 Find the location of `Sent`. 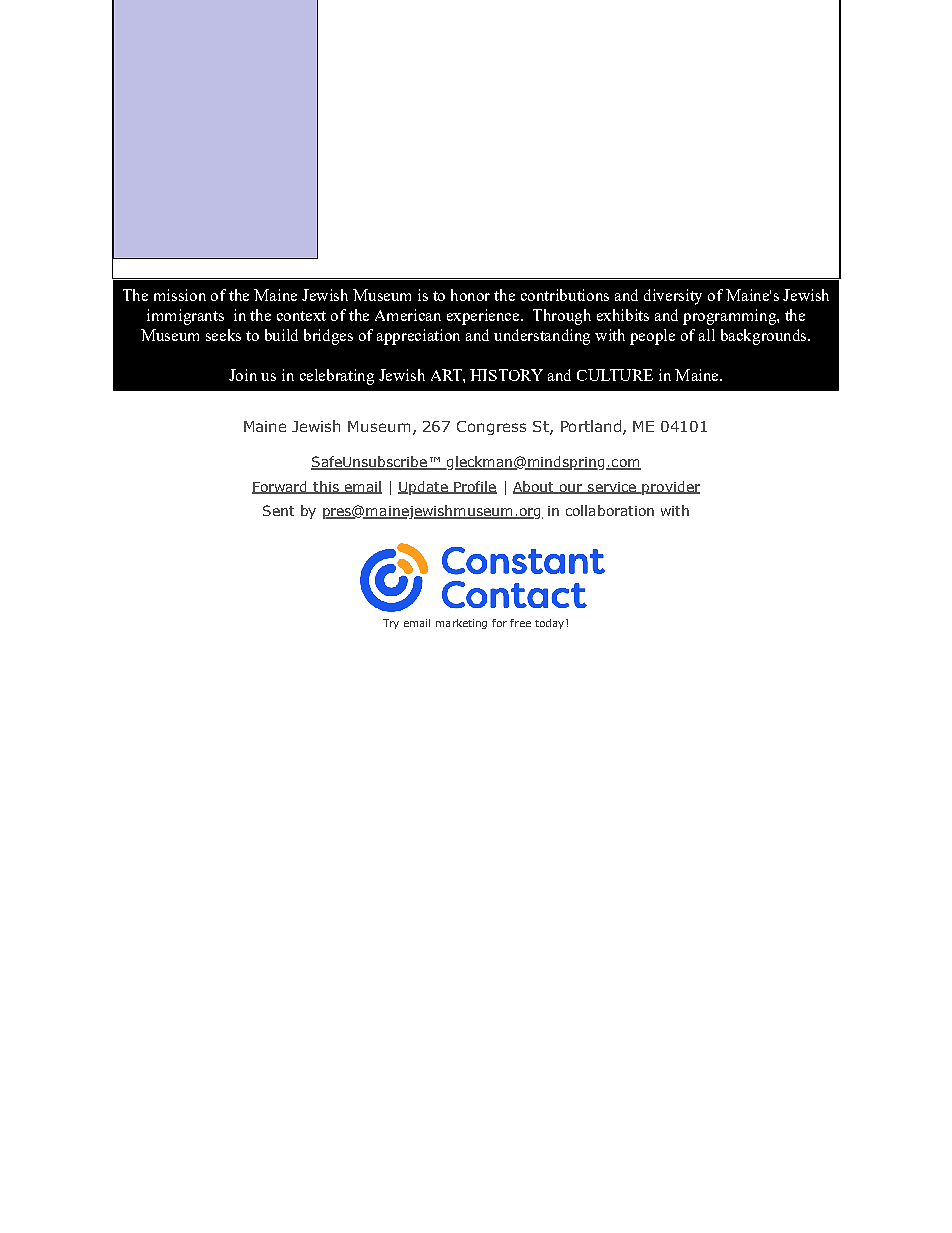

Sent is located at coordinates (278, 510).
